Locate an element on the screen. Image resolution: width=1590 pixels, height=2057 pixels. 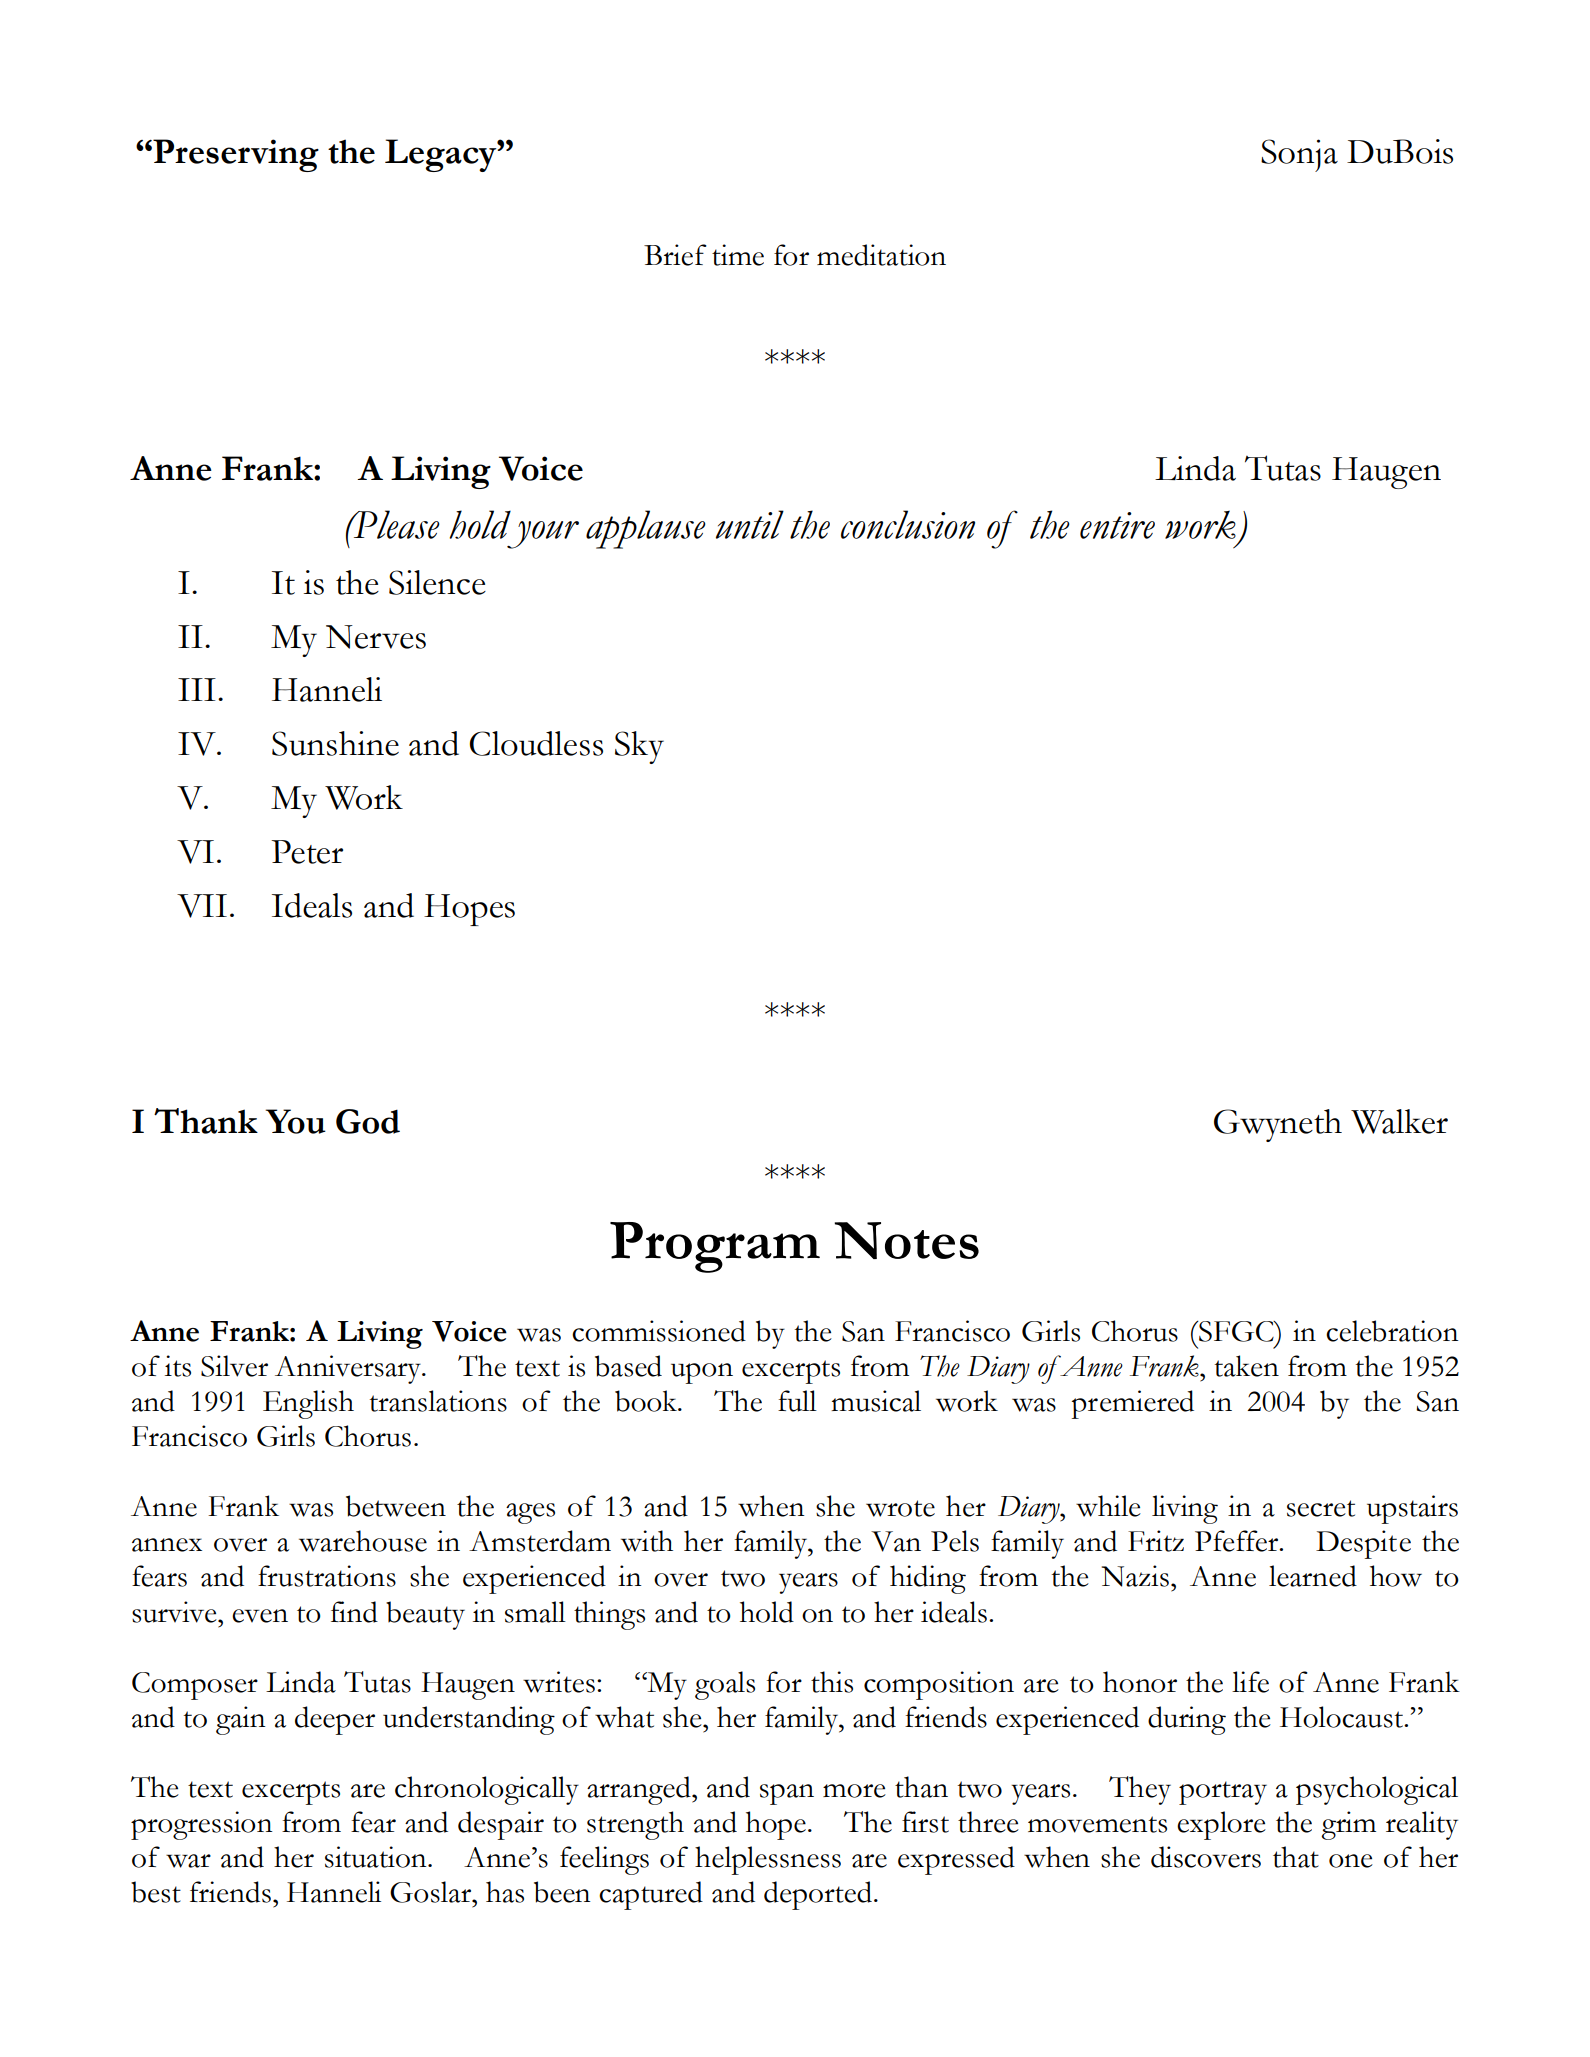
Preserving is located at coordinates (235, 155).
